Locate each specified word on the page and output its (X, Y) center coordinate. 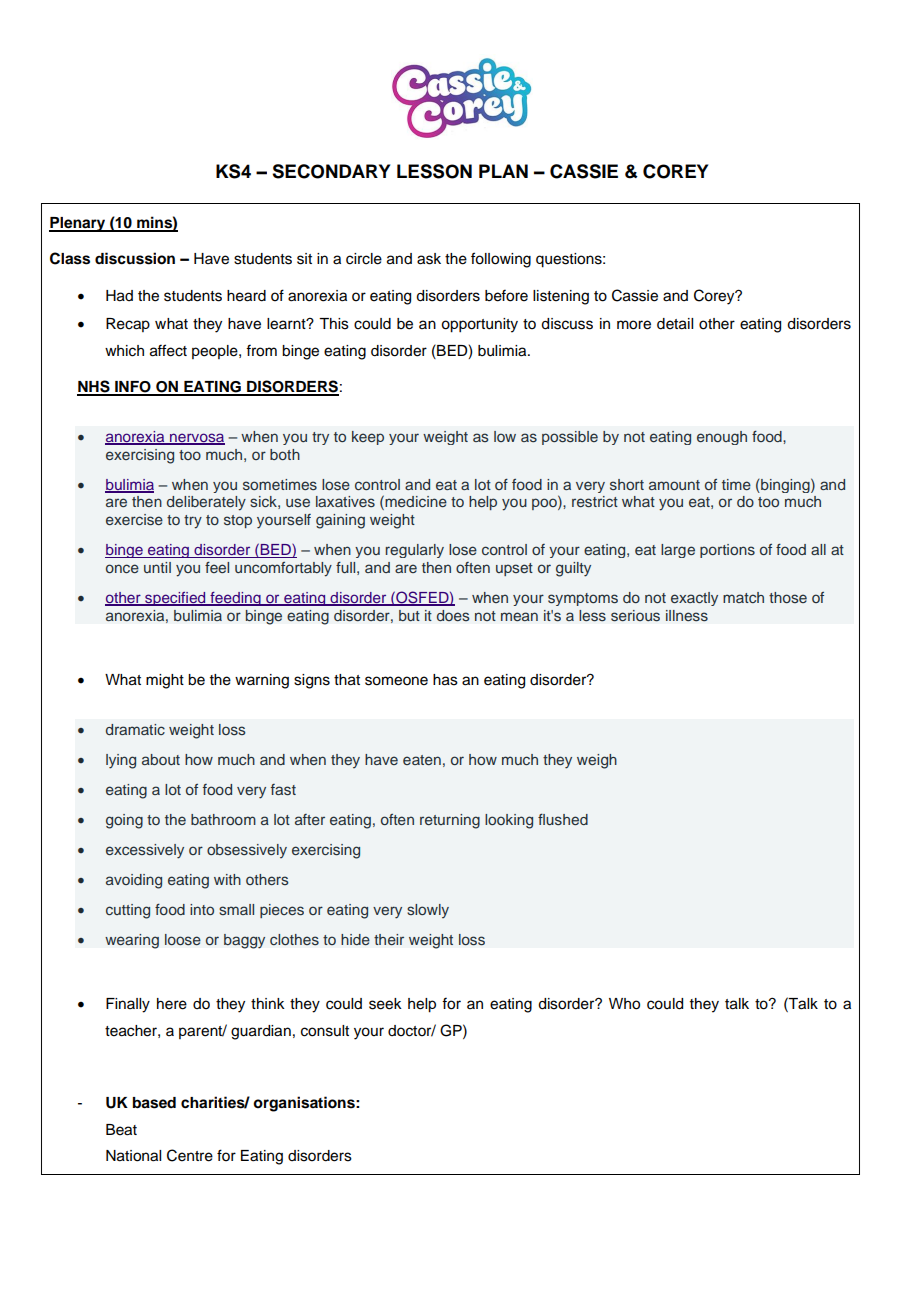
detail (675, 324)
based (154, 1103)
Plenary (78, 224)
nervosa (196, 438)
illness (687, 616)
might (165, 681)
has (445, 680)
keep (368, 438)
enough (722, 438)
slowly (428, 911)
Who (624, 1004)
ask (429, 259)
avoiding (134, 881)
